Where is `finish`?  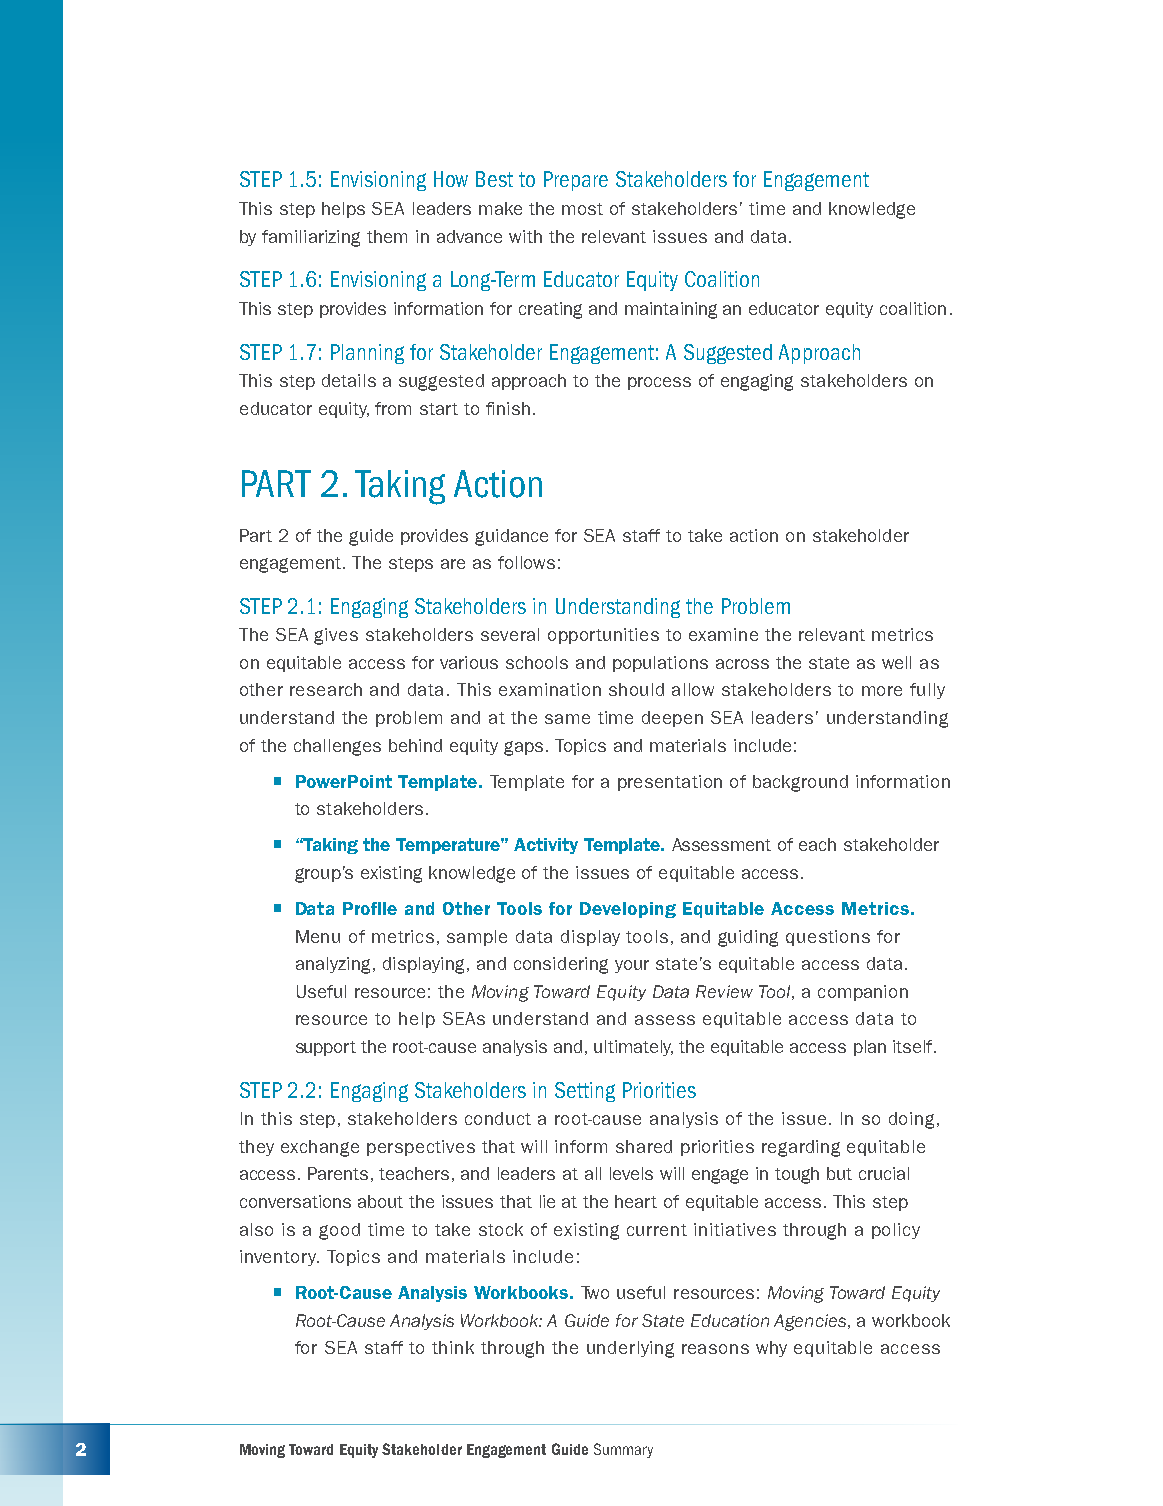 finish is located at coordinates (508, 408).
